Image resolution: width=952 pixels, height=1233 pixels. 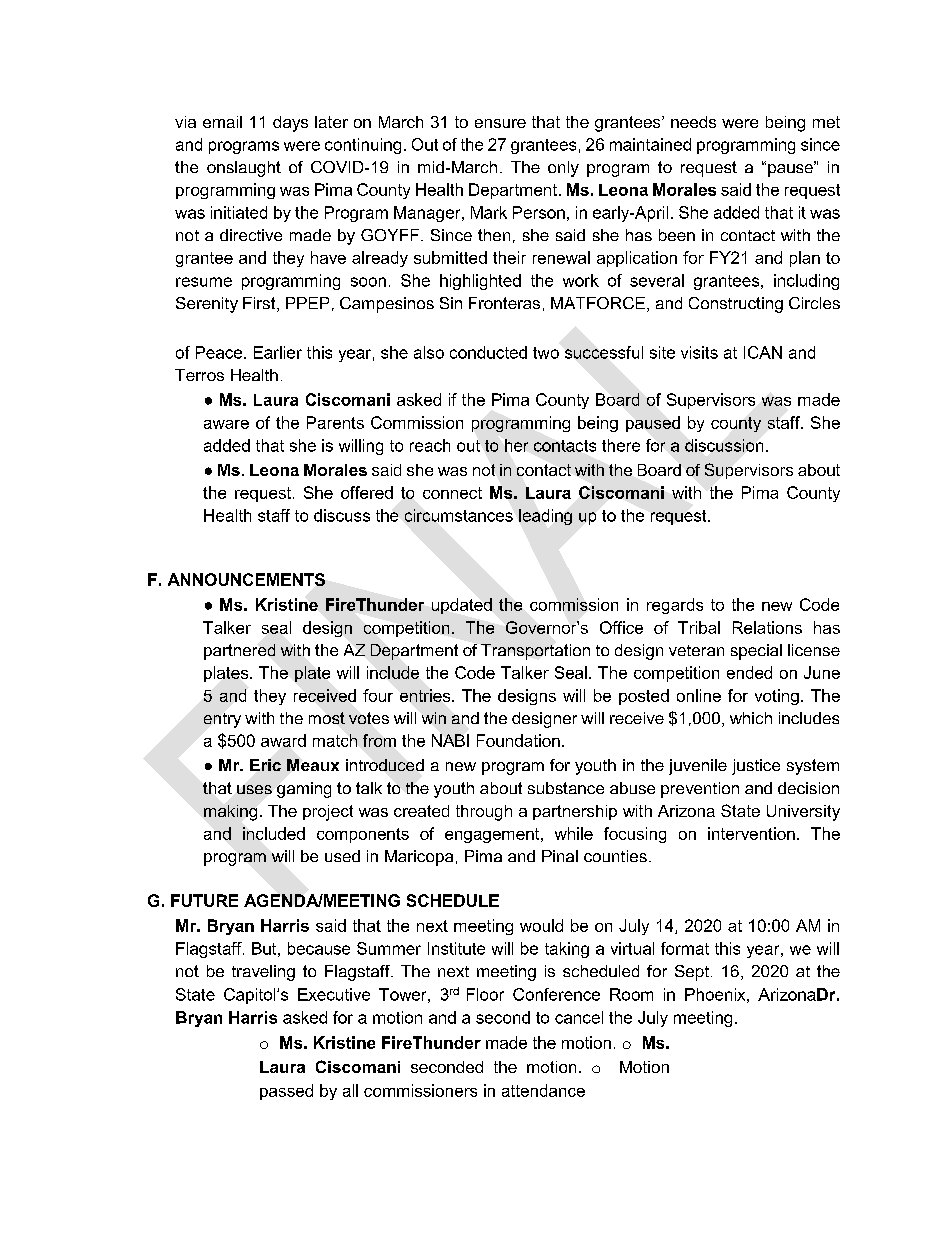 I want to click on ensure, so click(x=500, y=123).
